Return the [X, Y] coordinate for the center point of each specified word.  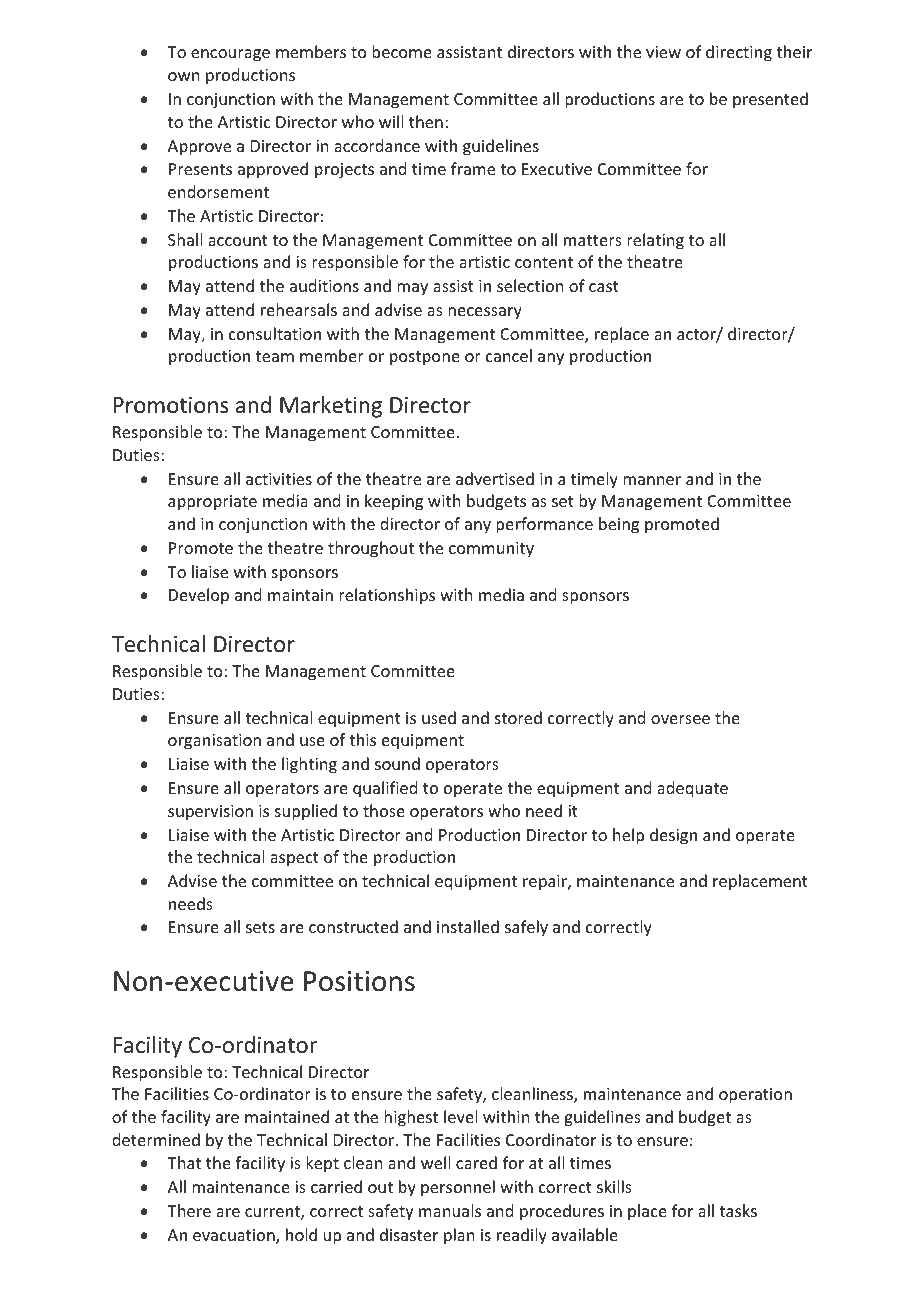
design [673, 836]
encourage [230, 55]
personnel [458, 1188]
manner [652, 480]
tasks [738, 1210]
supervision [210, 813]
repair [546, 883]
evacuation [235, 1236]
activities [279, 479]
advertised [495, 478]
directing [739, 53]
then [426, 121]
